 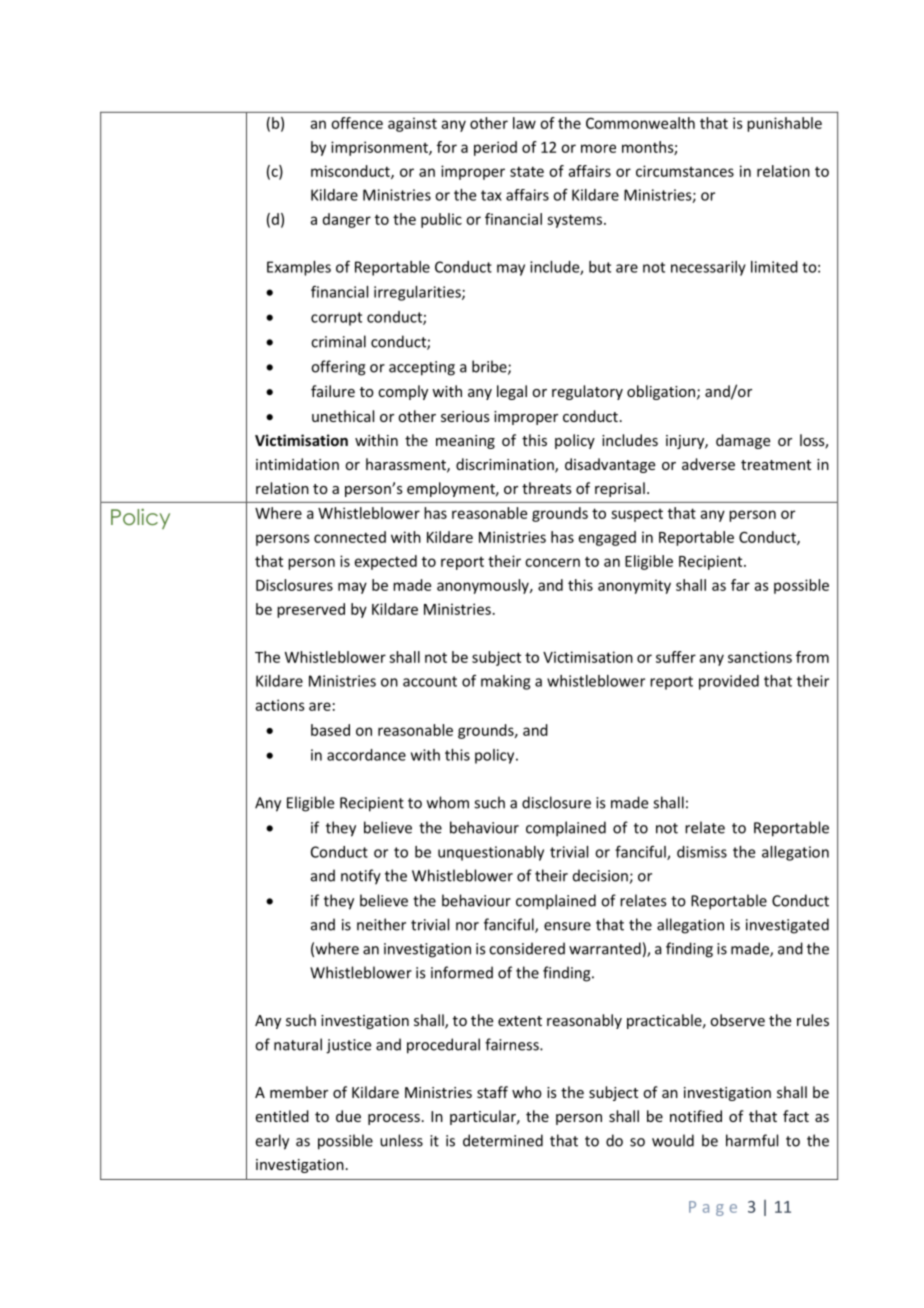 What do you see at coordinates (503, 1140) in the image?
I see `determined` at bounding box center [503, 1140].
